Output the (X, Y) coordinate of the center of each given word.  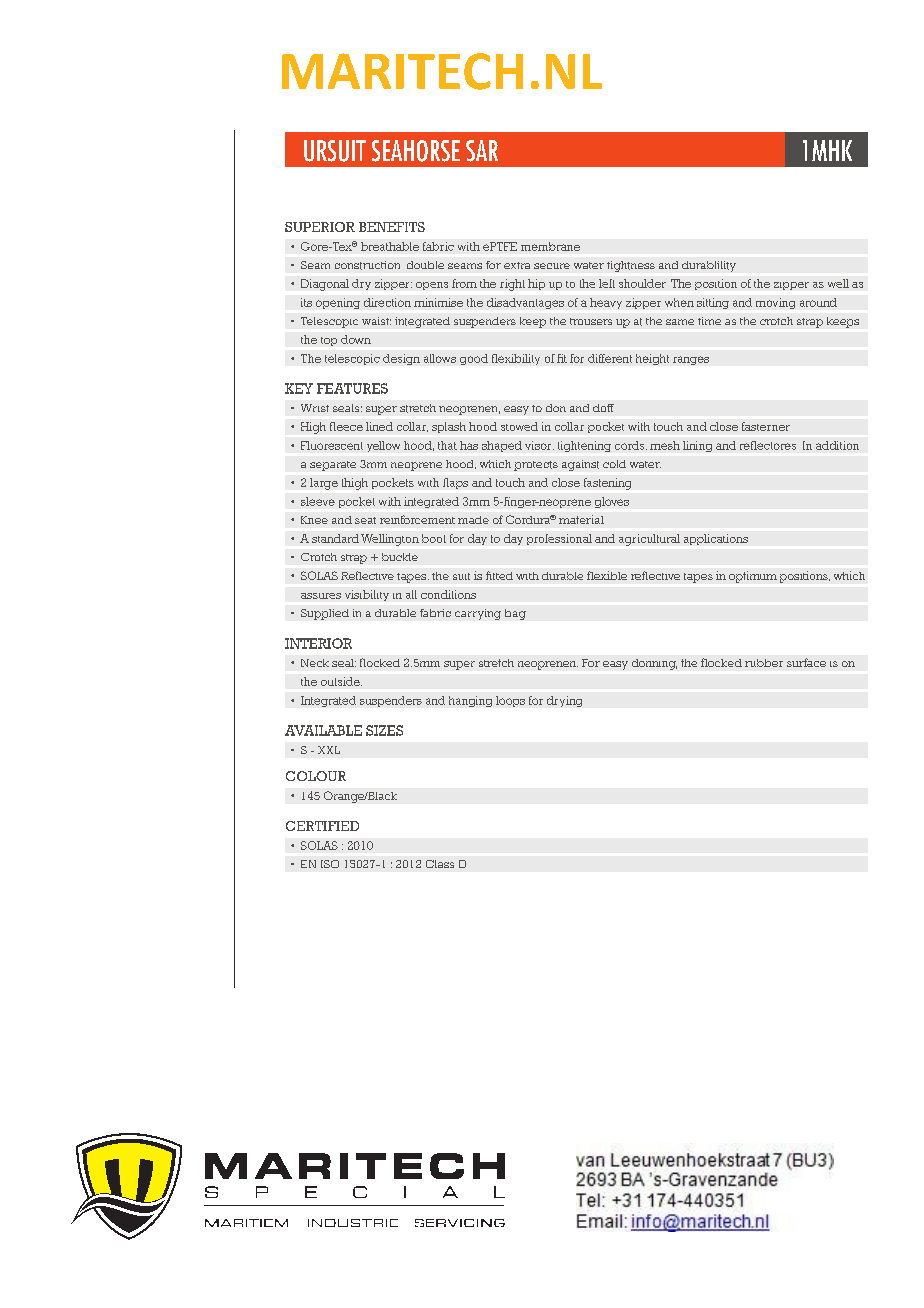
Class (440, 864)
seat (365, 520)
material (581, 519)
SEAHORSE (416, 151)
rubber (764, 663)
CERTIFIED (322, 826)
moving (775, 303)
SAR (482, 151)
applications (716, 539)
